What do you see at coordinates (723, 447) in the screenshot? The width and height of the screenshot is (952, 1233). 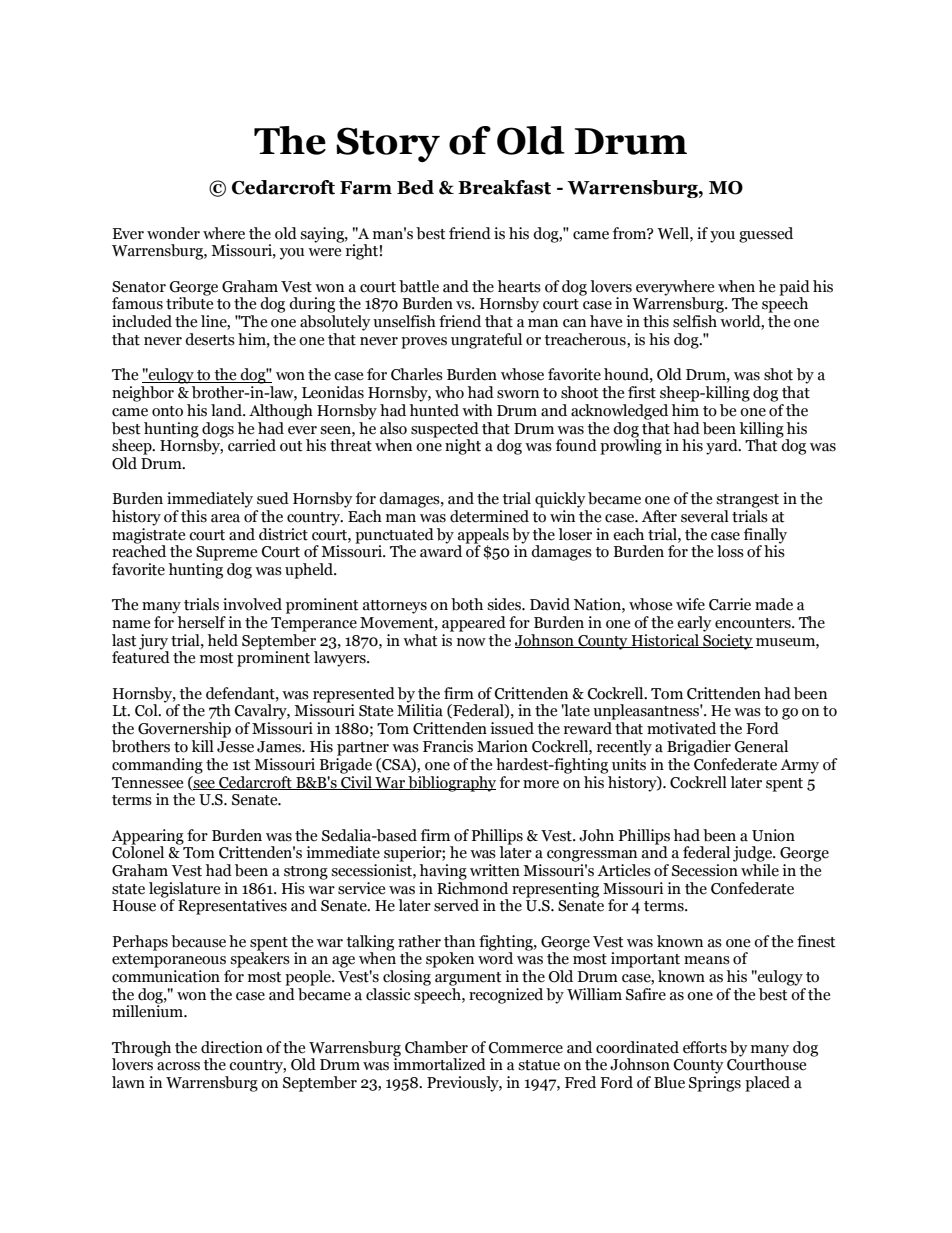 I see `yard` at bounding box center [723, 447].
